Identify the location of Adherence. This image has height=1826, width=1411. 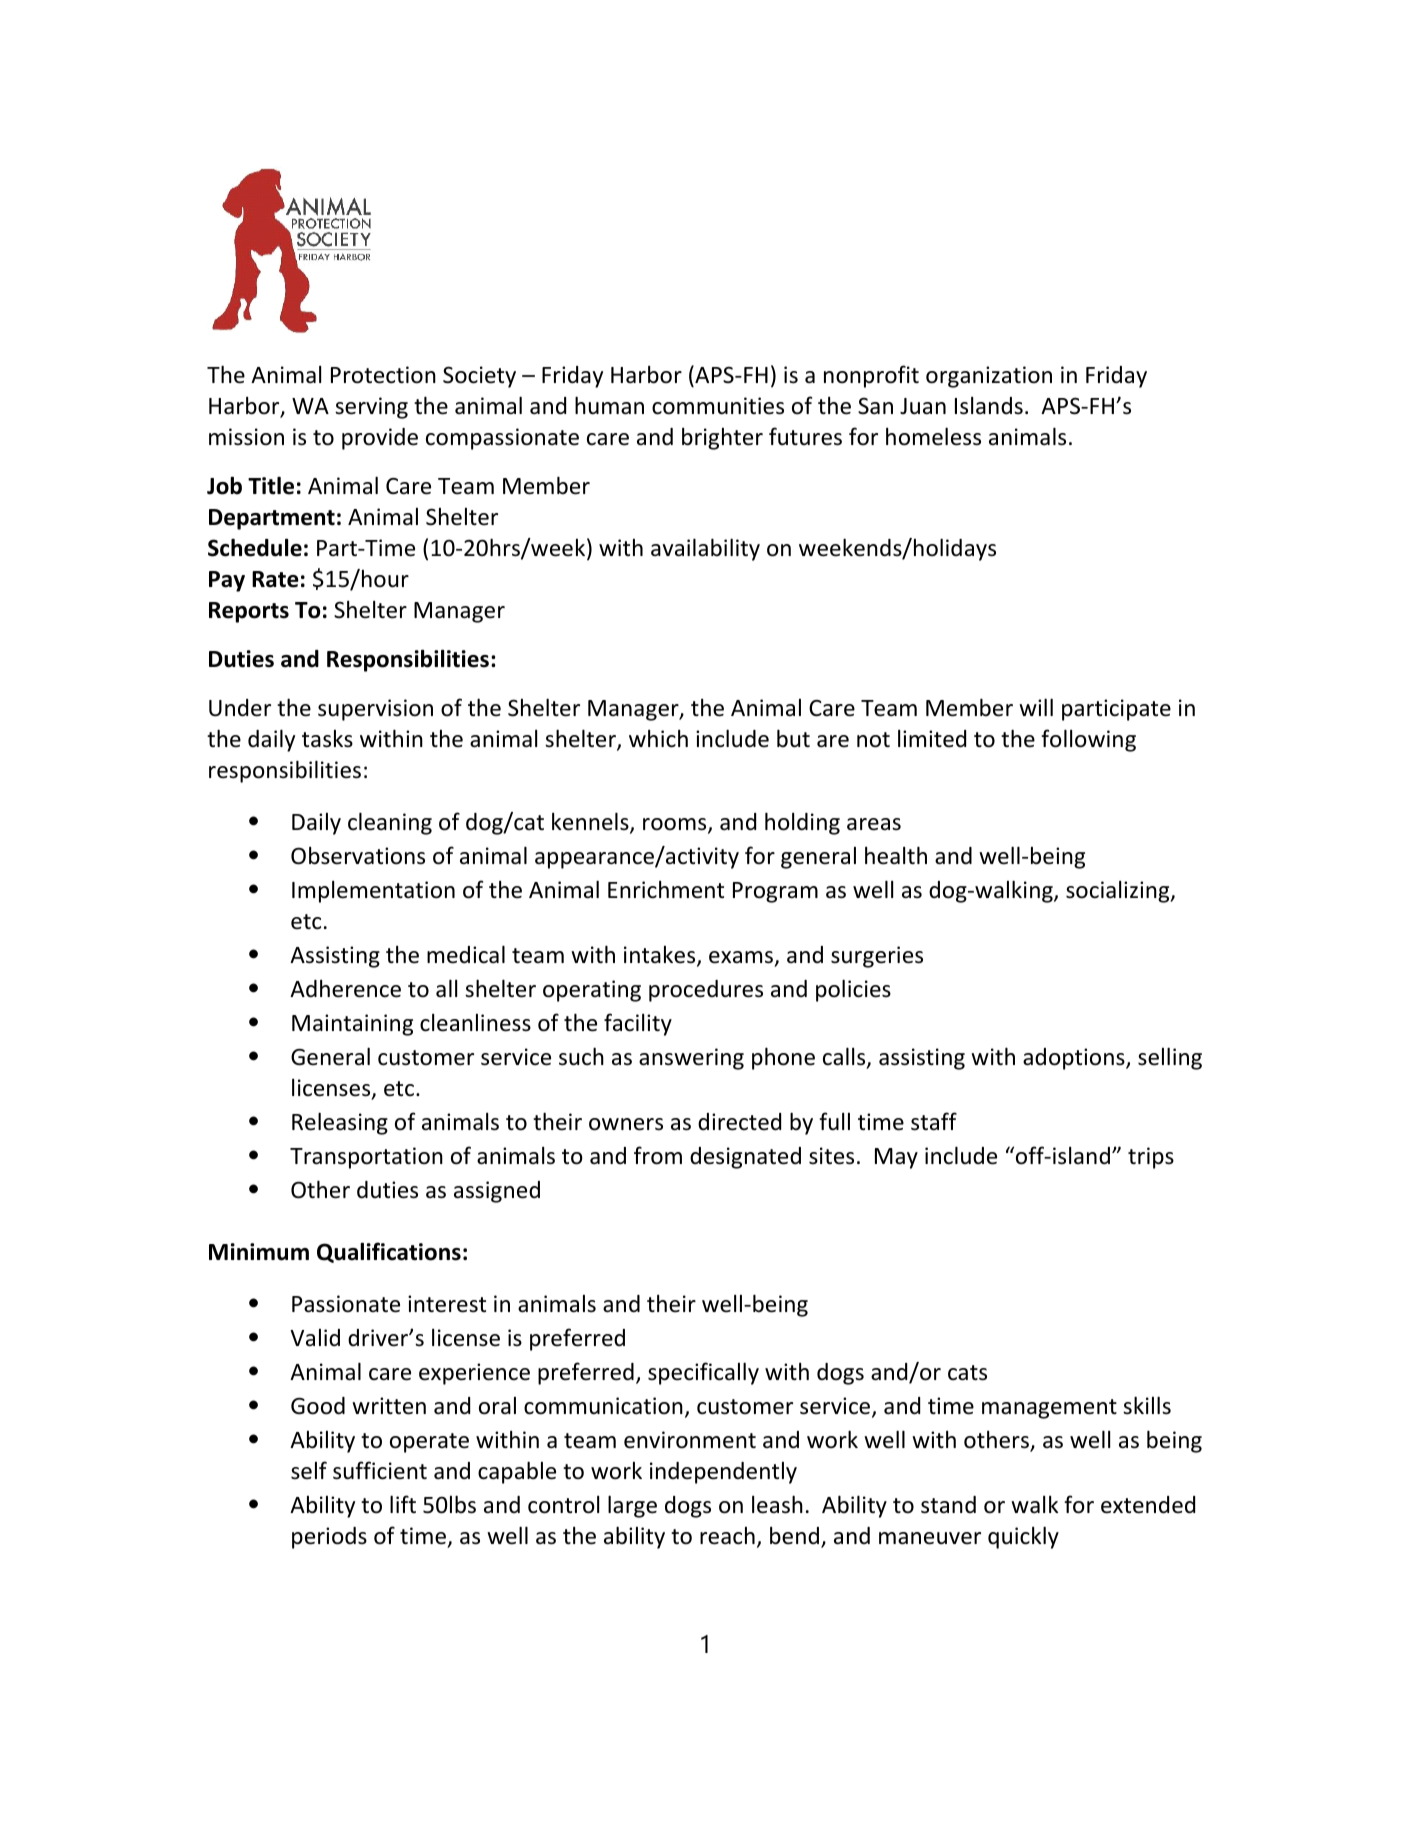
(345, 989).
